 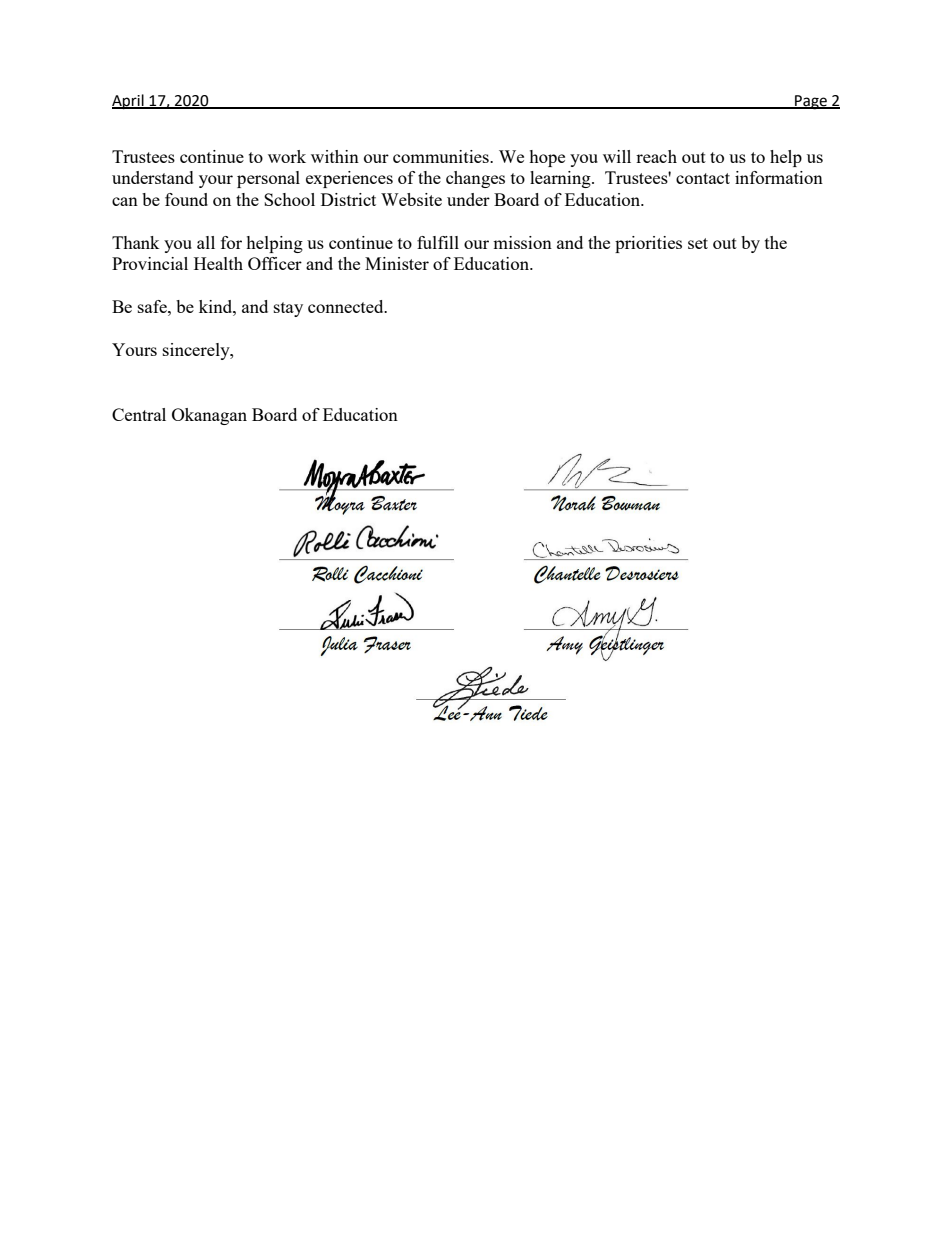 I want to click on communities, so click(x=442, y=156).
